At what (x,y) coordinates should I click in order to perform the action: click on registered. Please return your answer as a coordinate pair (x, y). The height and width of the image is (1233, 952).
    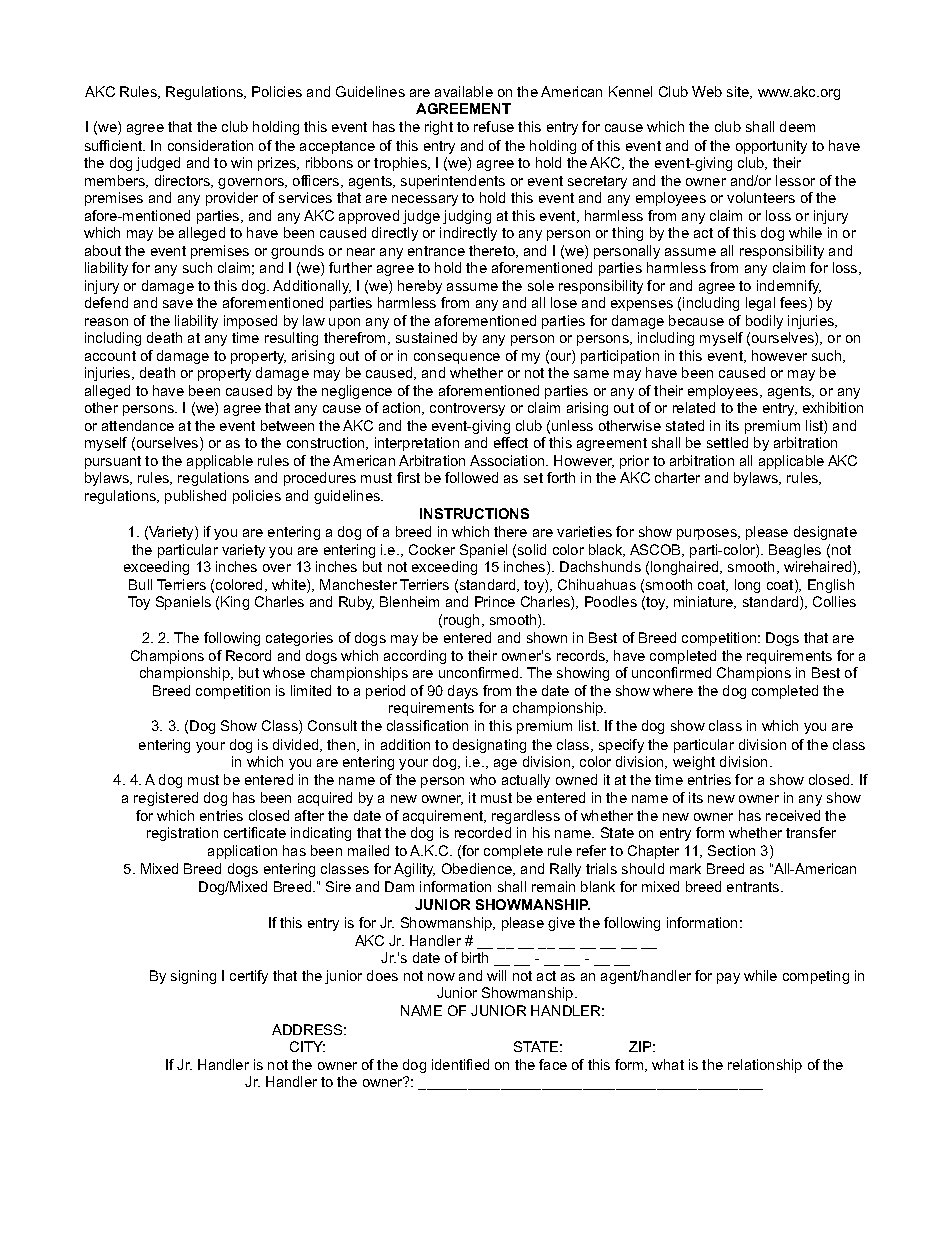
    Looking at the image, I should click on (166, 799).
